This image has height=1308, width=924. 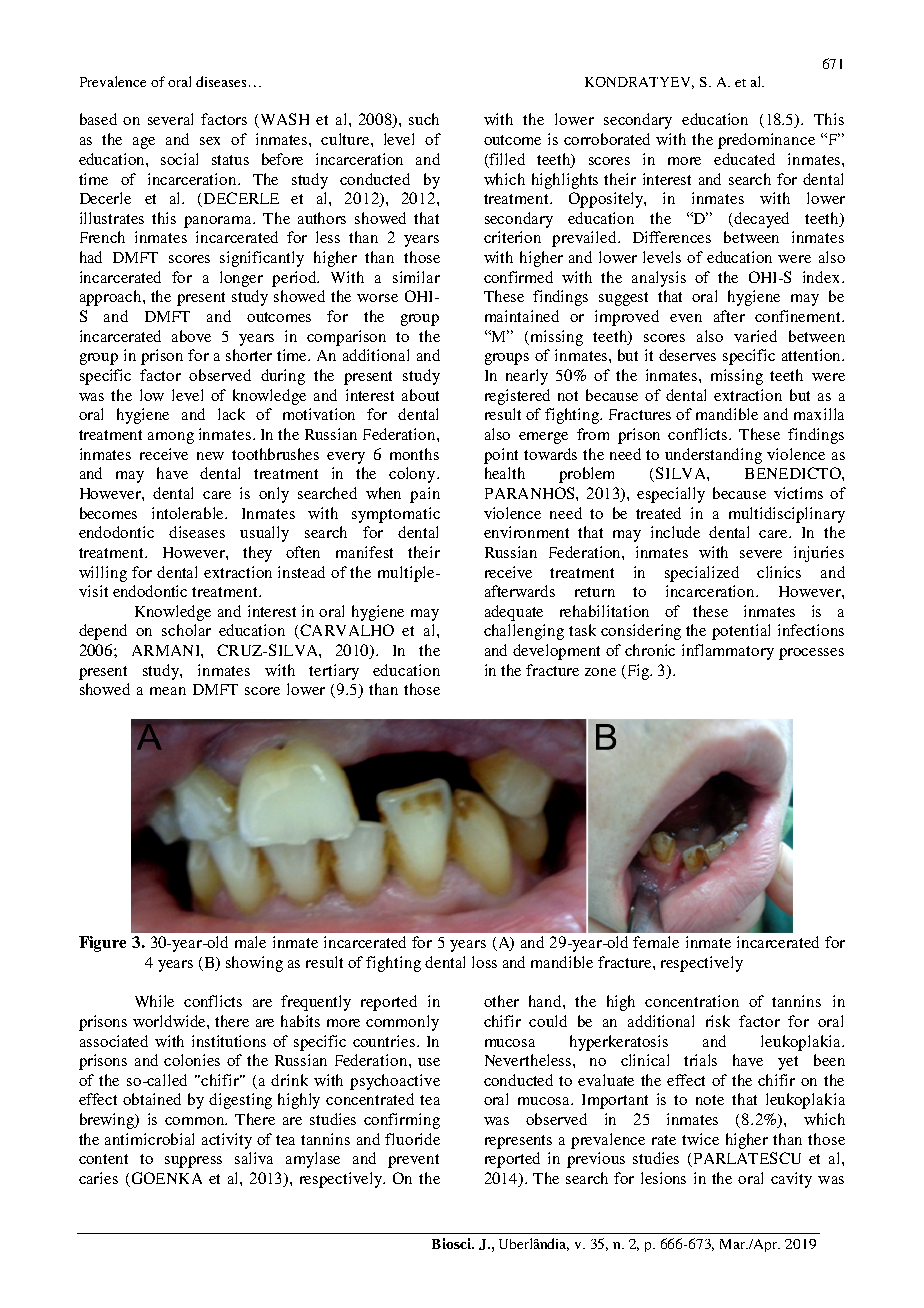 I want to click on suppress, so click(x=193, y=1162).
